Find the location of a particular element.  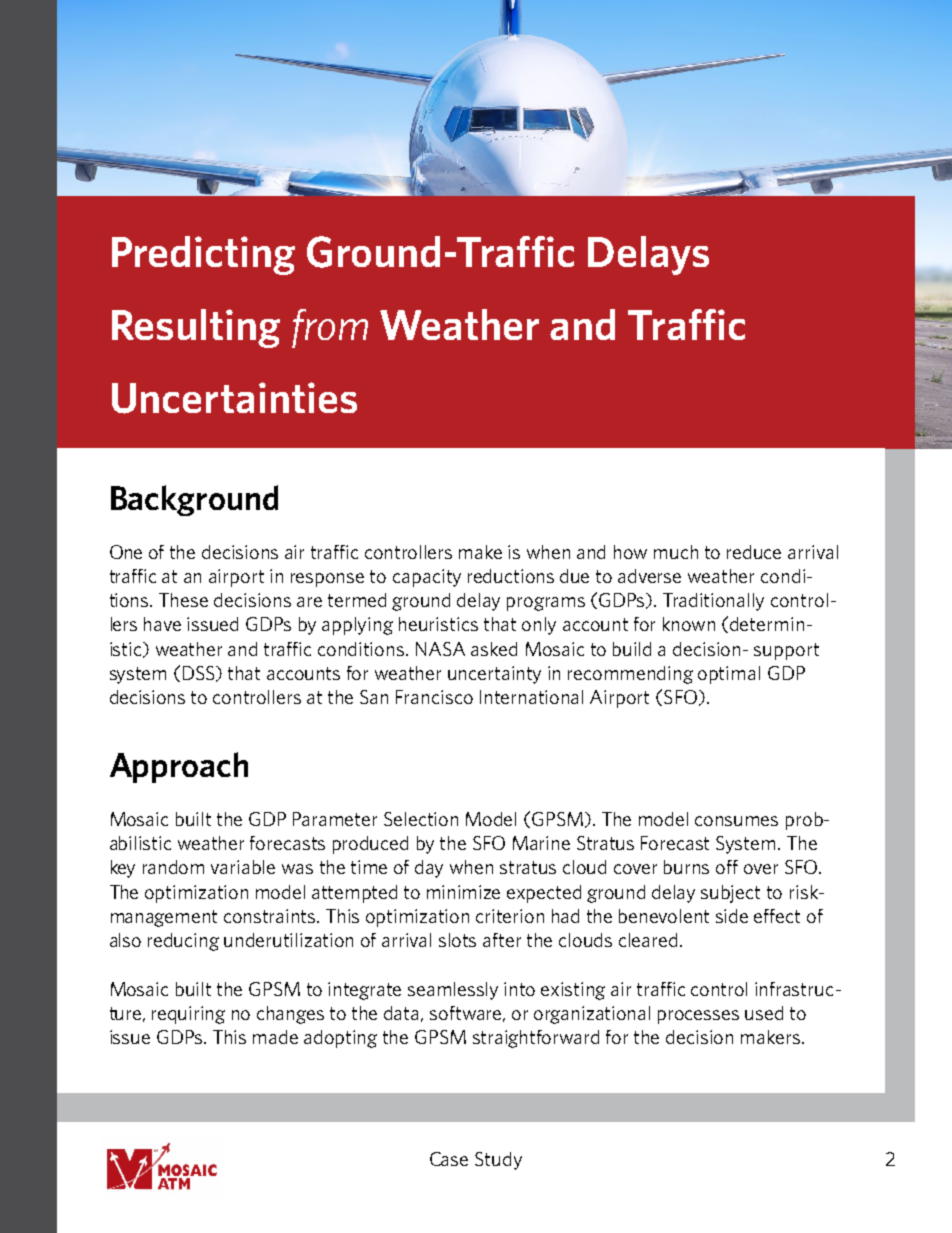

DSS is located at coordinates (200, 674).
